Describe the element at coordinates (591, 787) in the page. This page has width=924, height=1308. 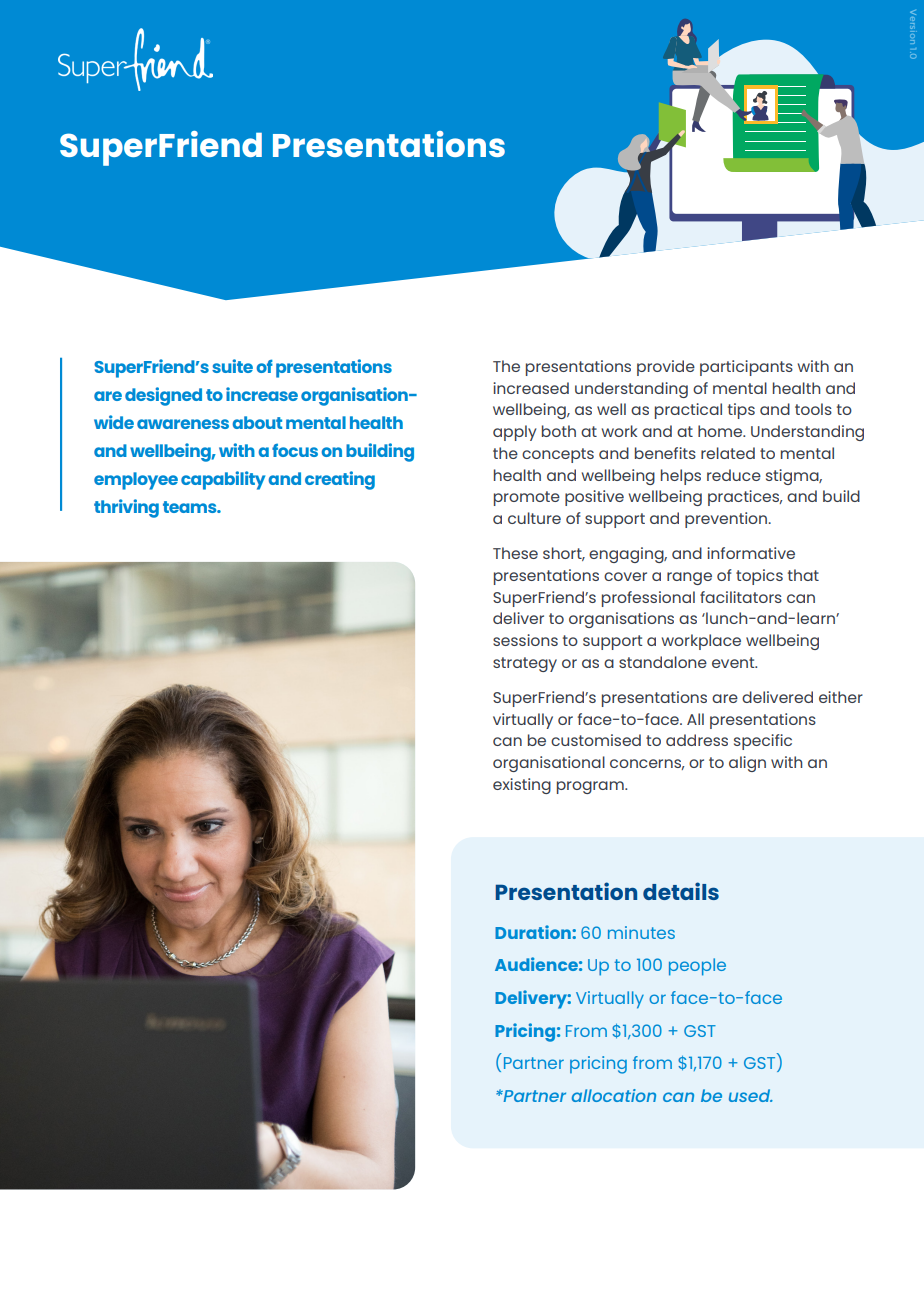
I see `program` at that location.
